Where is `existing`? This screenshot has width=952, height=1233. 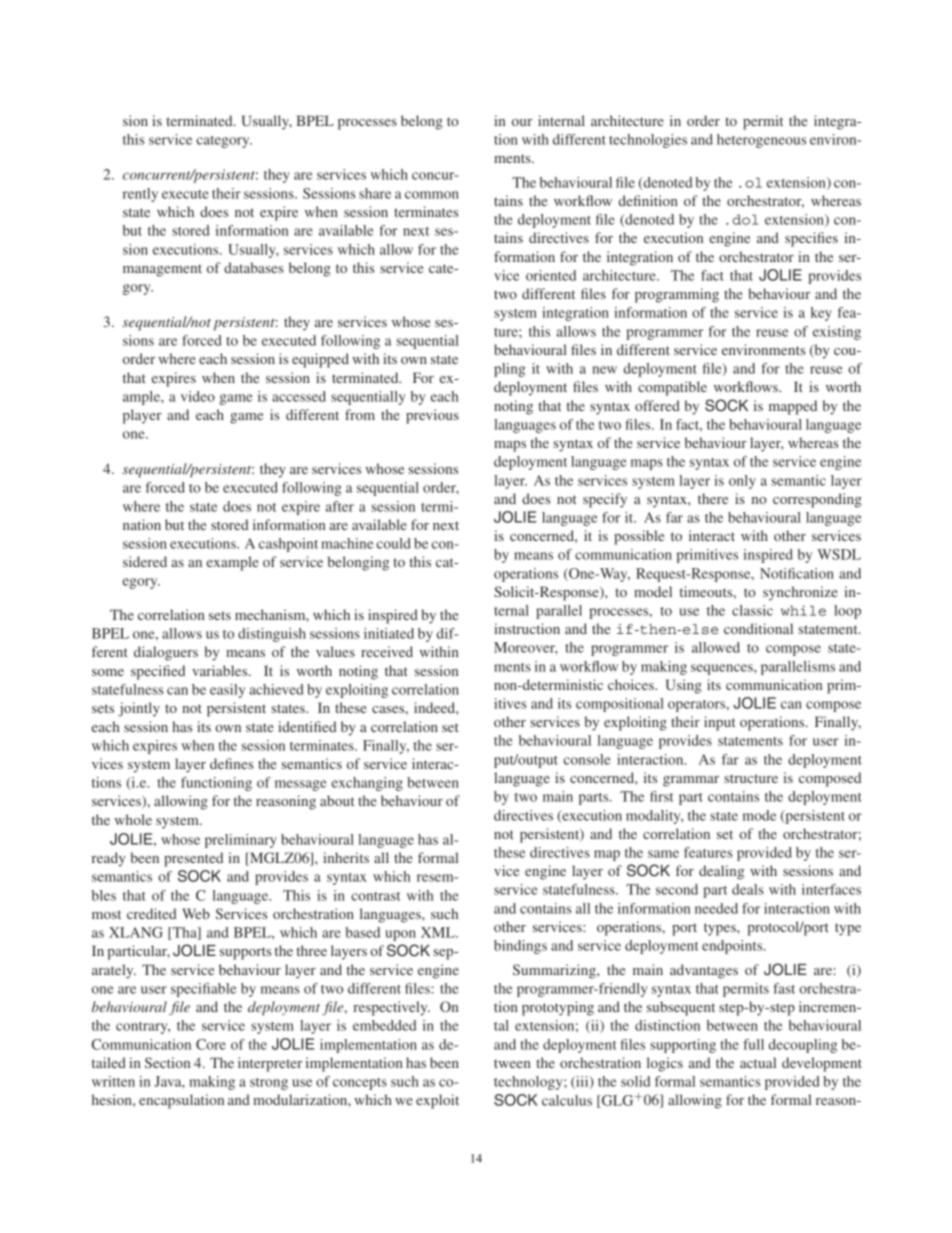 existing is located at coordinates (837, 333).
